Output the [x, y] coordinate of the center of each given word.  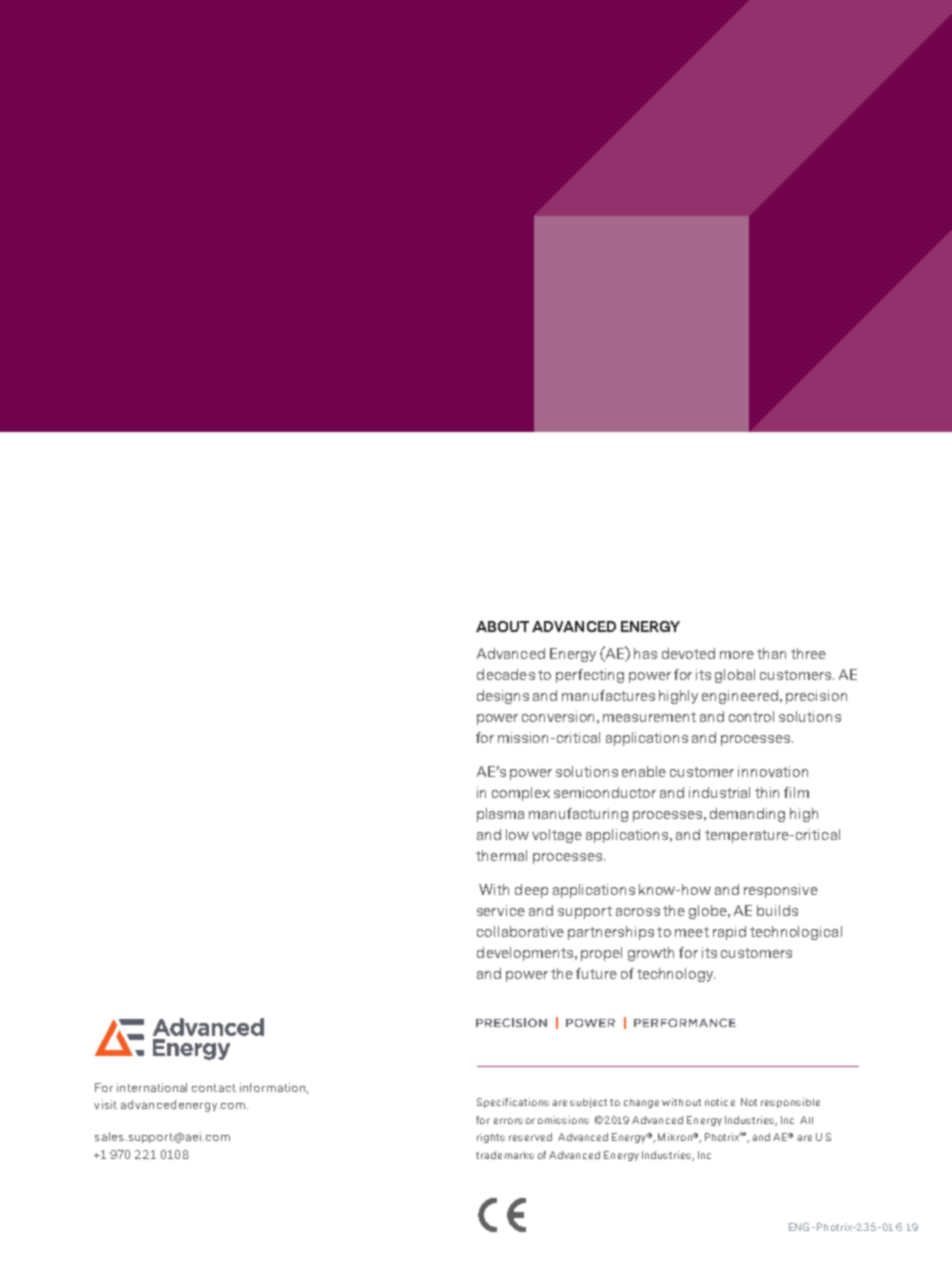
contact [214, 1088]
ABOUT [502, 626]
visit [105, 1104]
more [737, 655]
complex [521, 794]
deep [531, 891]
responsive [781, 891]
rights [491, 1138]
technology [676, 975]
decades [506, 674]
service [501, 910]
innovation [773, 771]
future [596, 973]
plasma [500, 815]
